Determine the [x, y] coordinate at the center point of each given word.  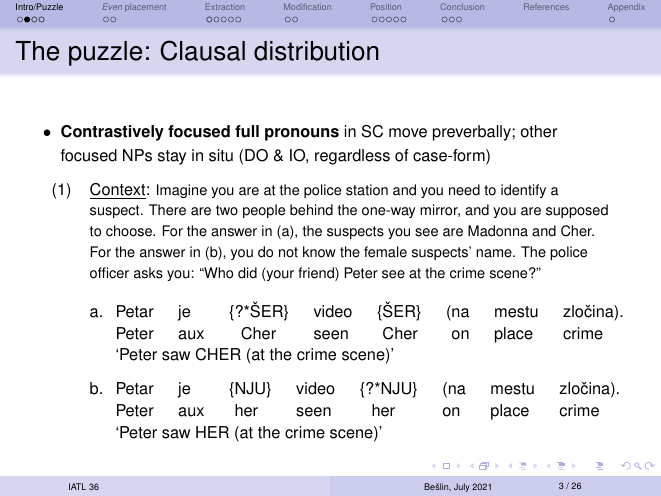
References [546, 6]
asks [148, 273]
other [539, 131]
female [385, 252]
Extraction [225, 6]
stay [172, 157]
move [408, 133]
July [462, 487]
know [319, 252]
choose [130, 231]
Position [386, 6]
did [247, 273]
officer [109, 273]
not [288, 252]
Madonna [498, 231]
